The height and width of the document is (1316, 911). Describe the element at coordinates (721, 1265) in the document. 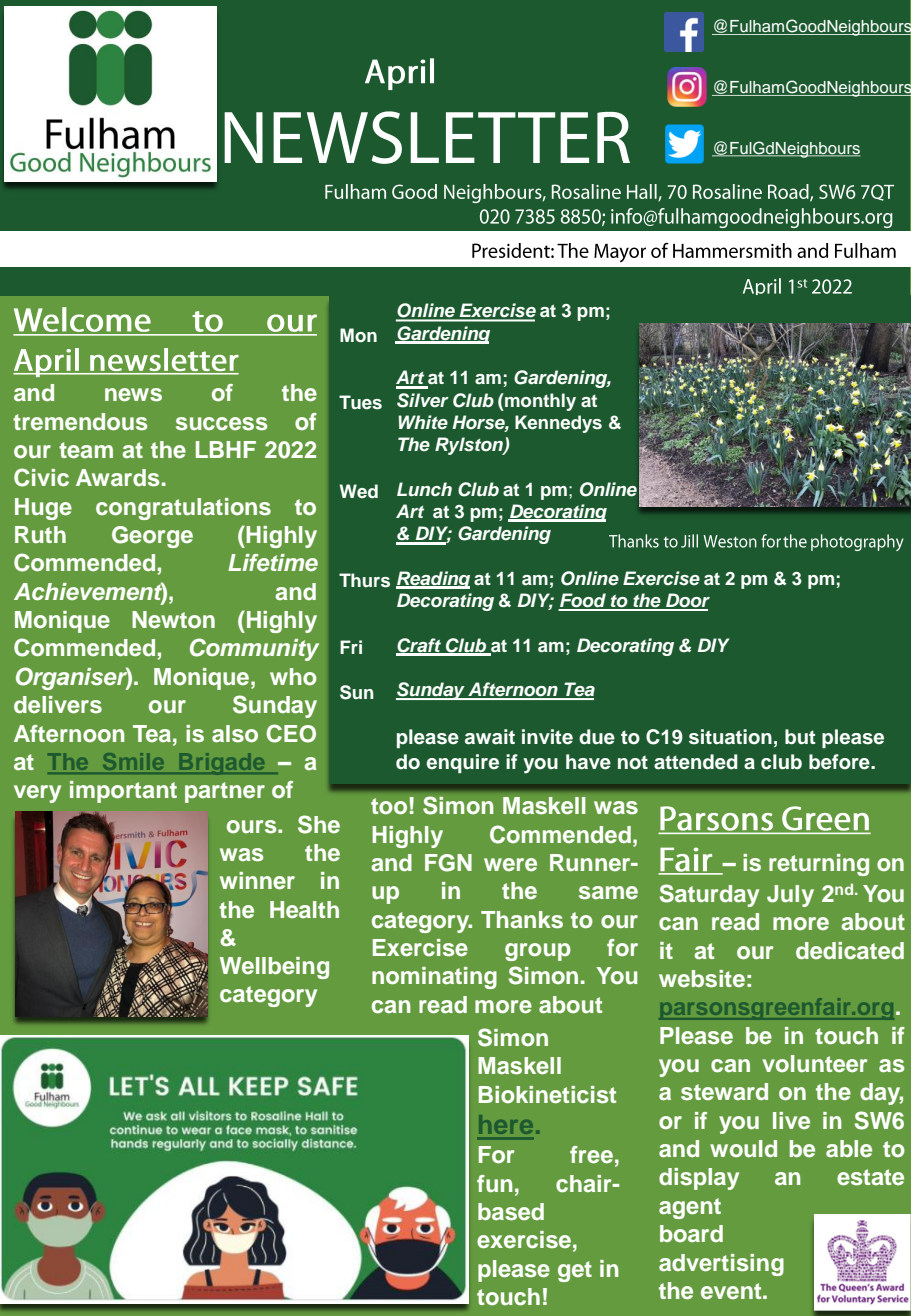

I see `advertising` at that location.
